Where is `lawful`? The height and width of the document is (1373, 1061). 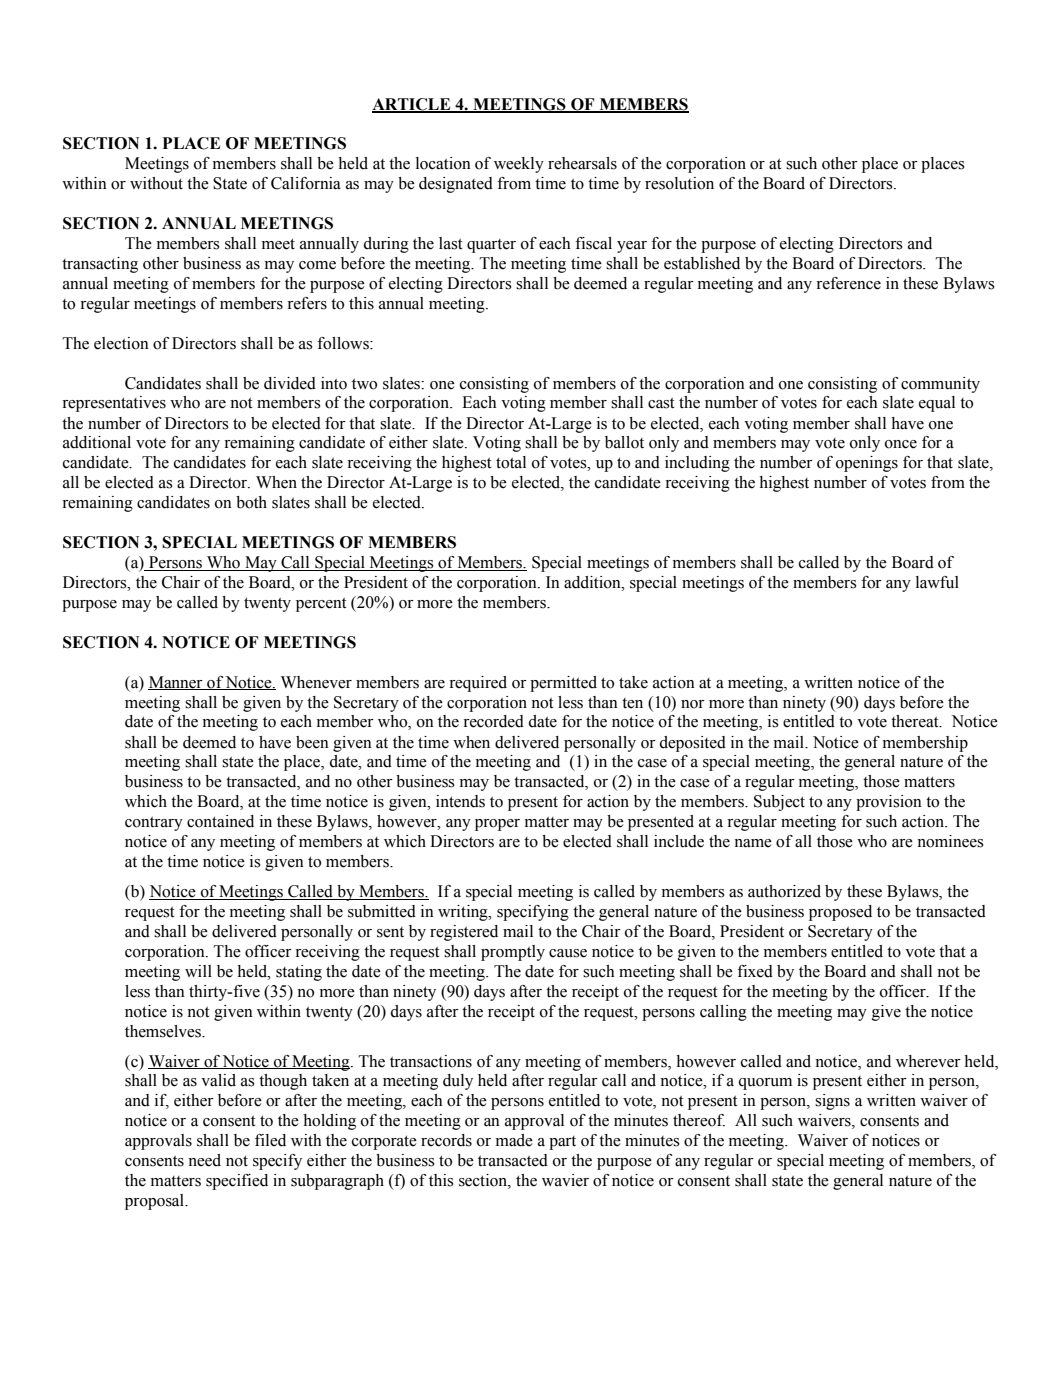 lawful is located at coordinates (937, 582).
